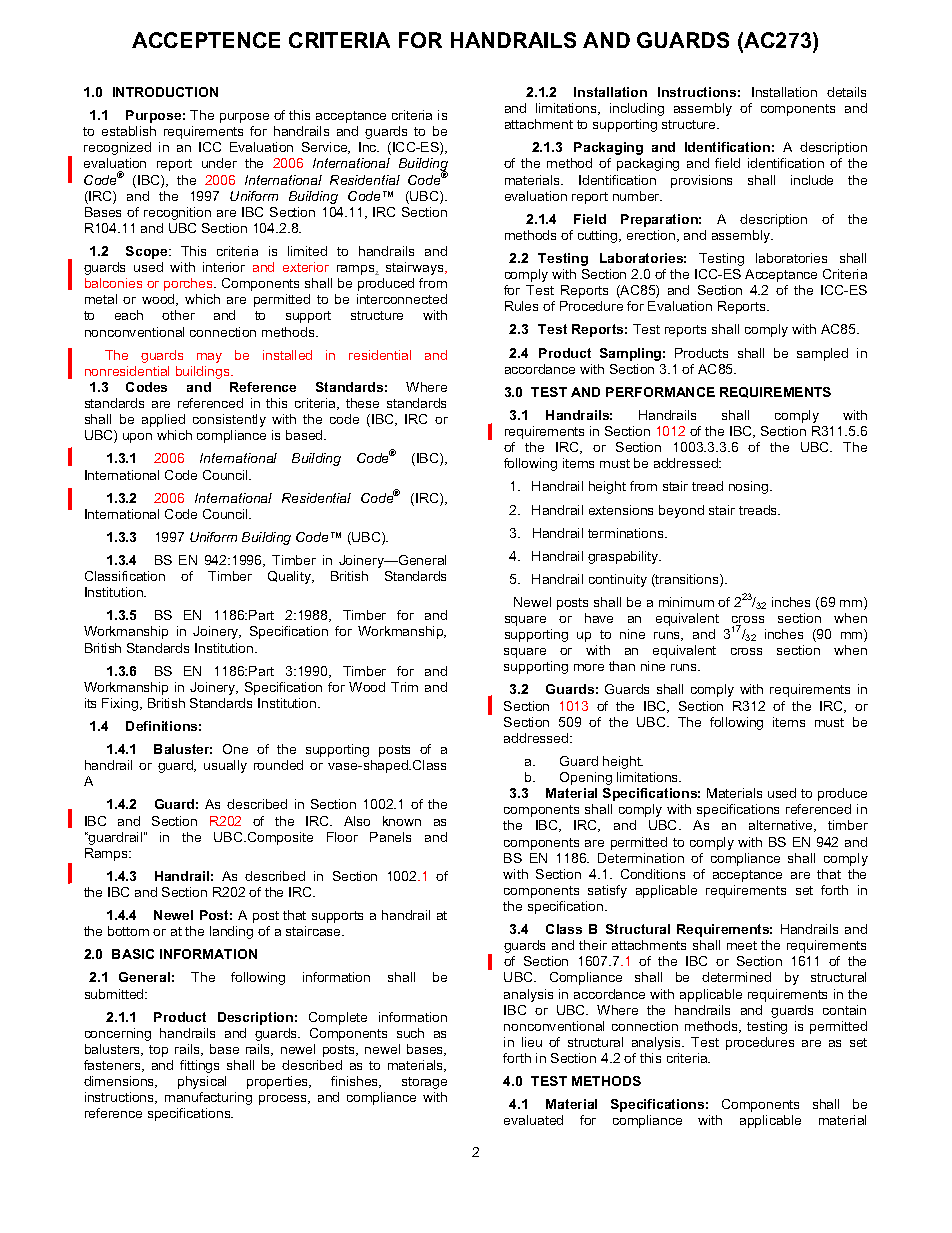 The image size is (952, 1233). I want to click on Quality, so click(290, 577).
